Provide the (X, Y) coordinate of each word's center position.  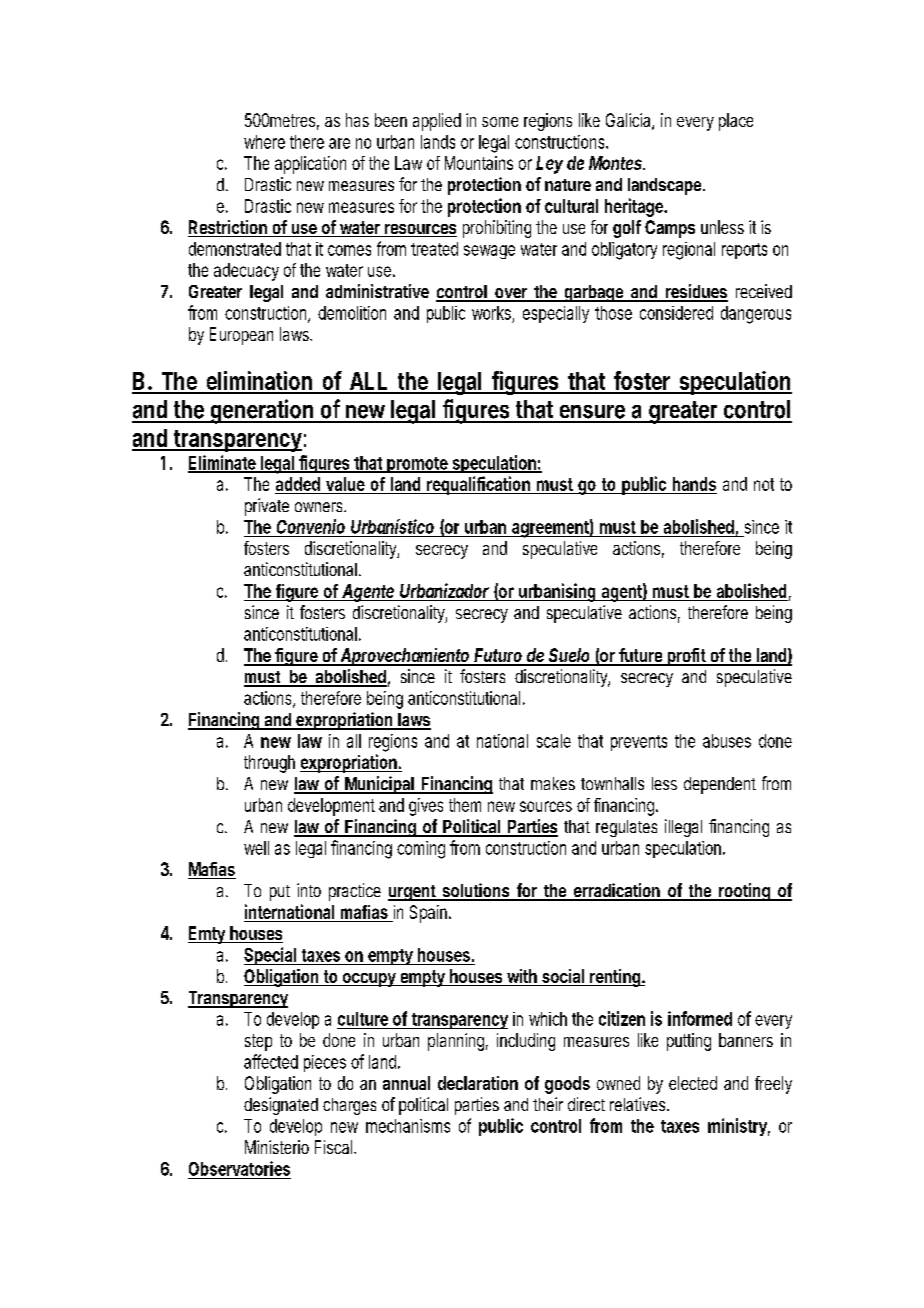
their (548, 1104)
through (269, 764)
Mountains (479, 163)
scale (554, 741)
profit (688, 657)
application (310, 165)
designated (281, 1106)
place (736, 122)
